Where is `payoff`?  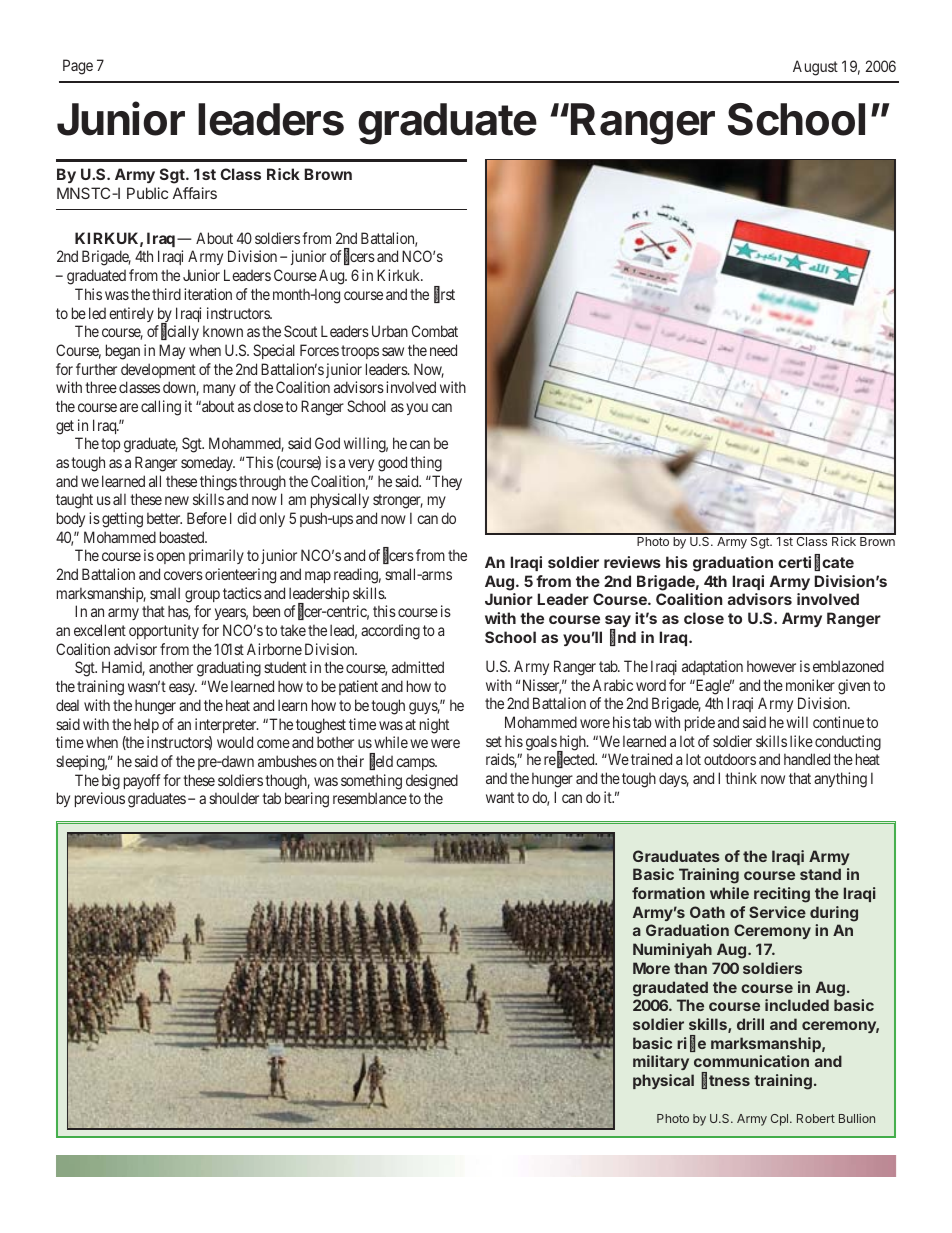
payoff is located at coordinates (142, 781).
